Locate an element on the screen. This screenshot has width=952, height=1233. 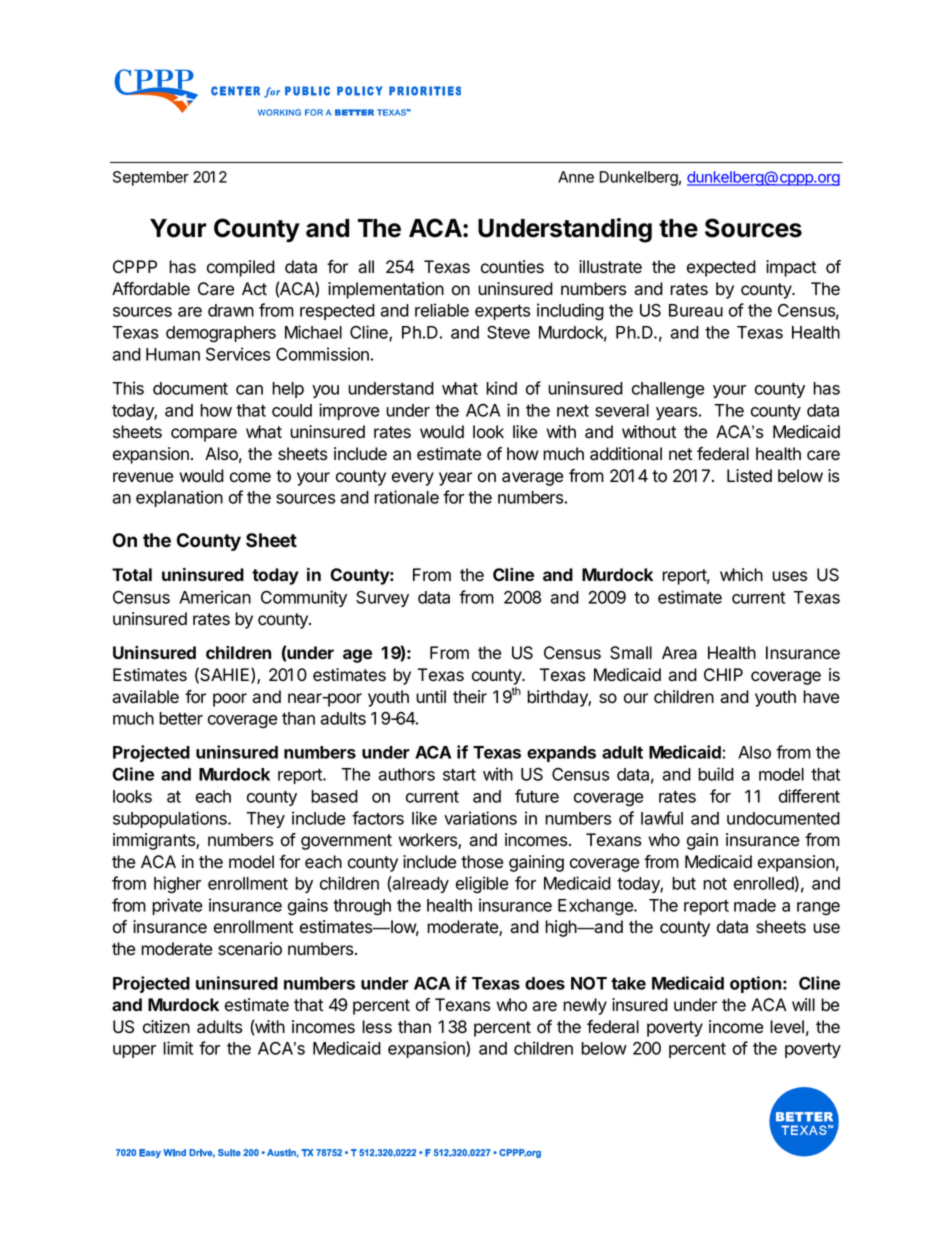
September is located at coordinates (151, 178).
